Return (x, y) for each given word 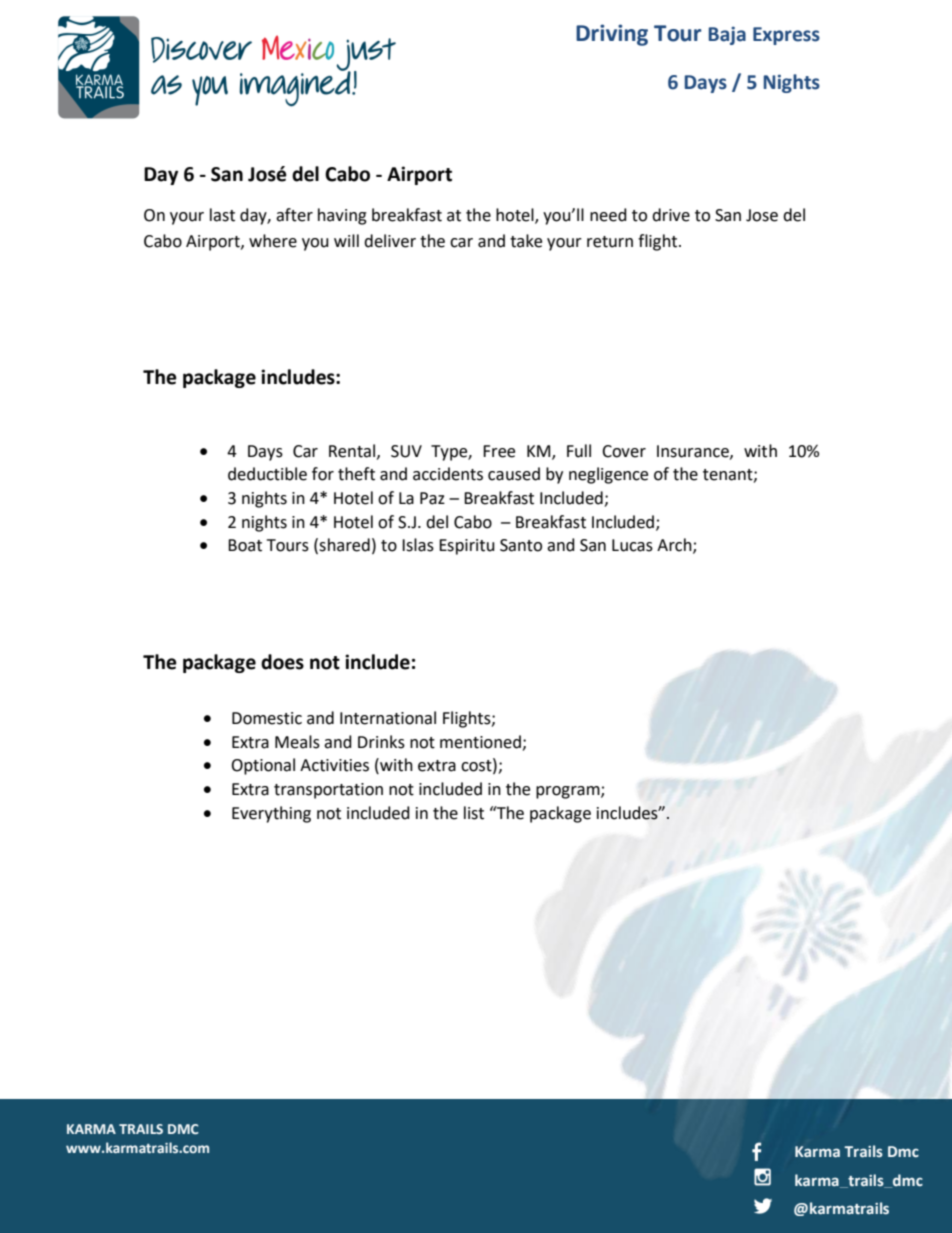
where (273, 241)
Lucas (632, 545)
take (526, 241)
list (474, 813)
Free (499, 451)
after (294, 215)
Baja (727, 35)
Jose (762, 215)
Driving (612, 35)
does (282, 662)
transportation (328, 791)
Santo (521, 545)
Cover (624, 451)
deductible (267, 474)
